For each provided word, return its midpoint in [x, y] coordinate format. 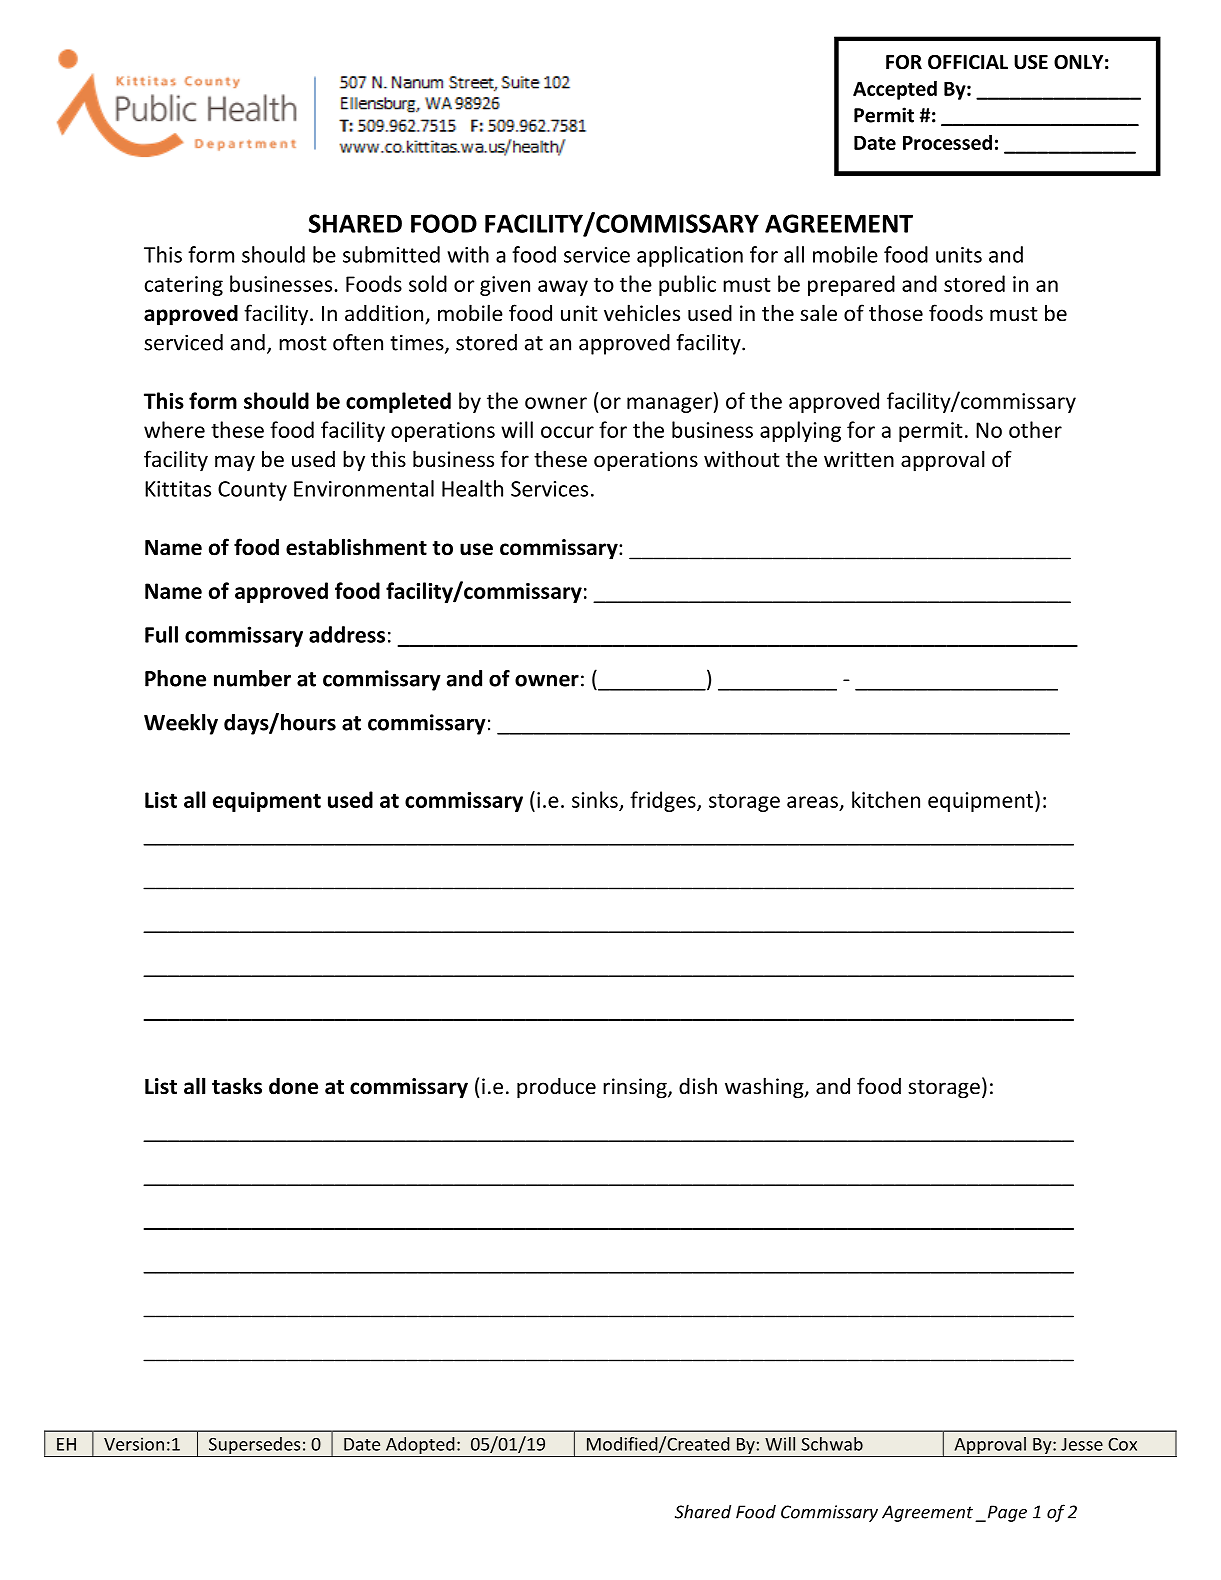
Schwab [832, 1444]
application [690, 256]
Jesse [1082, 1444]
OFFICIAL [968, 62]
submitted [391, 254]
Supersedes [254, 1445]
